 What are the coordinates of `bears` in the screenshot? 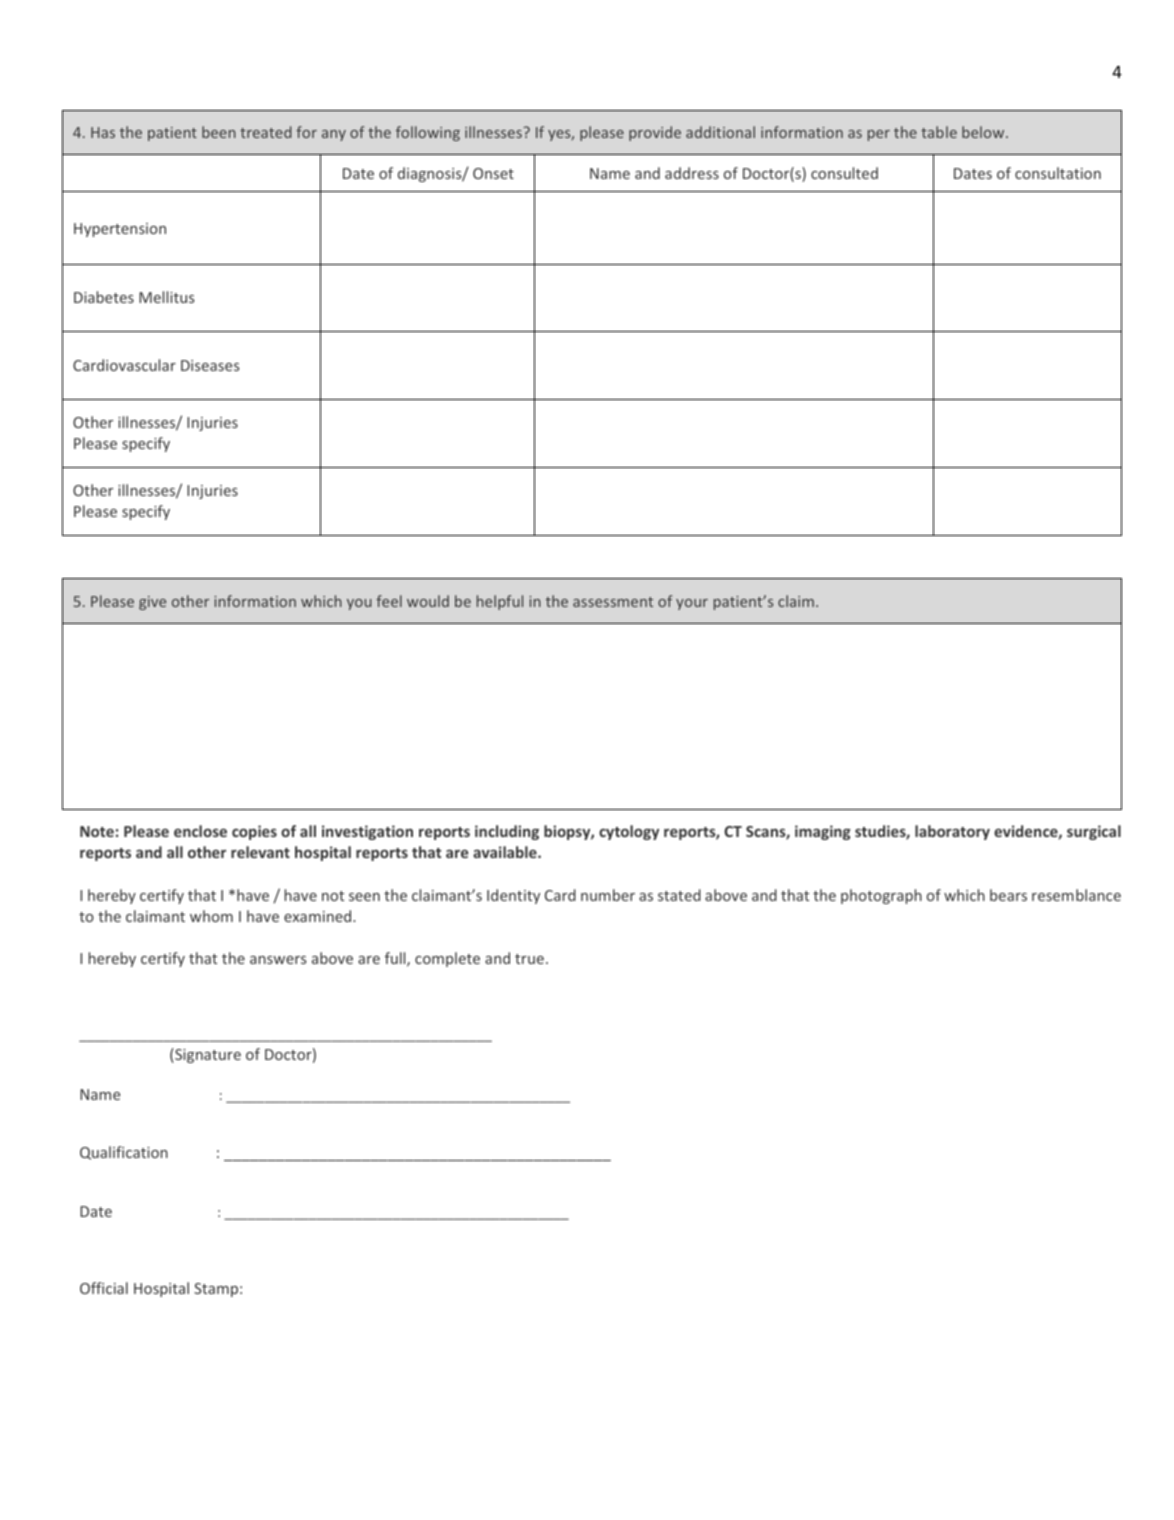 It's located at (1008, 895).
